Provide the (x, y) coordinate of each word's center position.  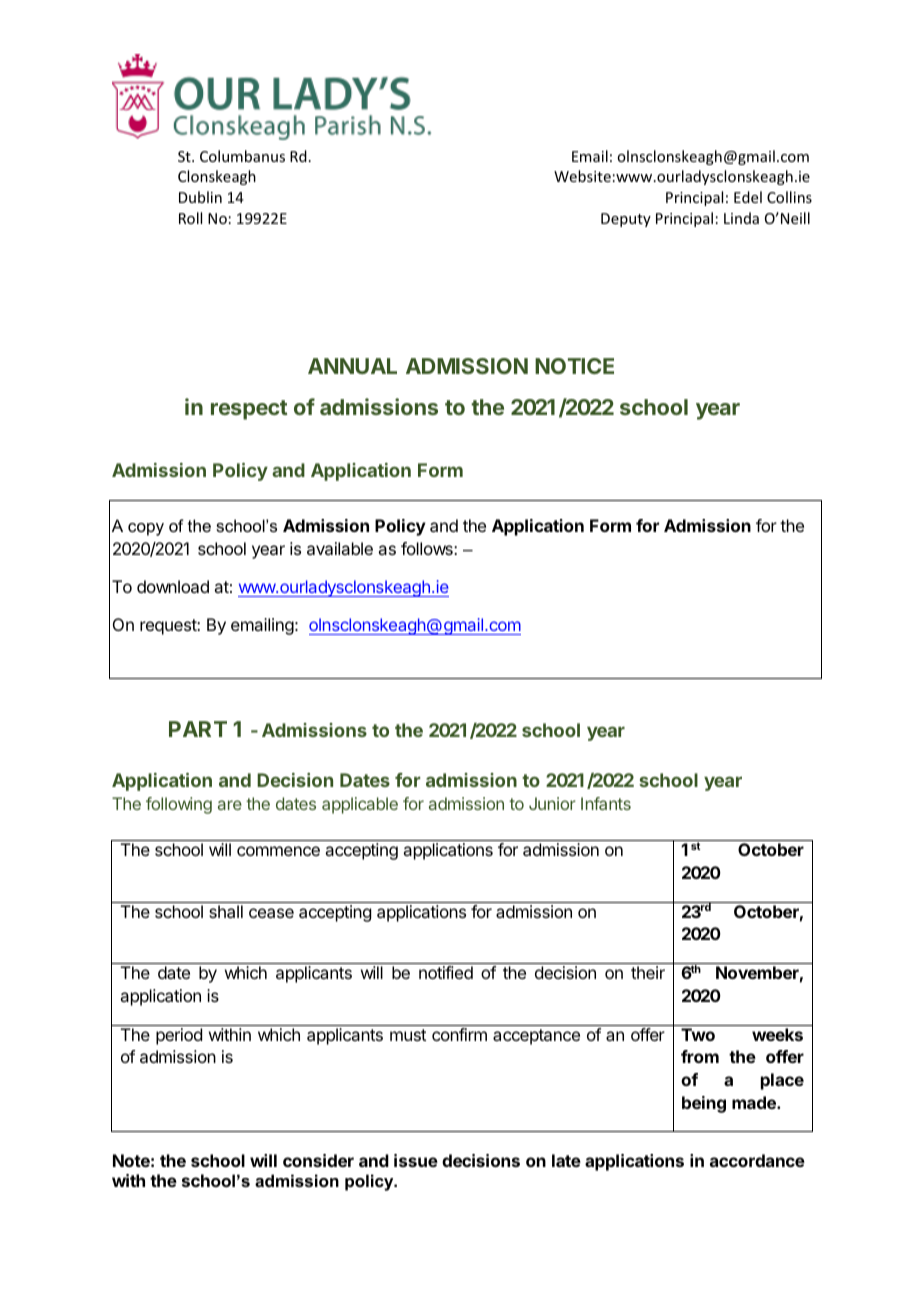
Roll (190, 218)
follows (428, 548)
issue (416, 1160)
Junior (552, 803)
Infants (606, 803)
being (704, 1104)
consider (318, 1160)
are (230, 805)
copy (146, 529)
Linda (741, 218)
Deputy (626, 220)
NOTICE (574, 366)
